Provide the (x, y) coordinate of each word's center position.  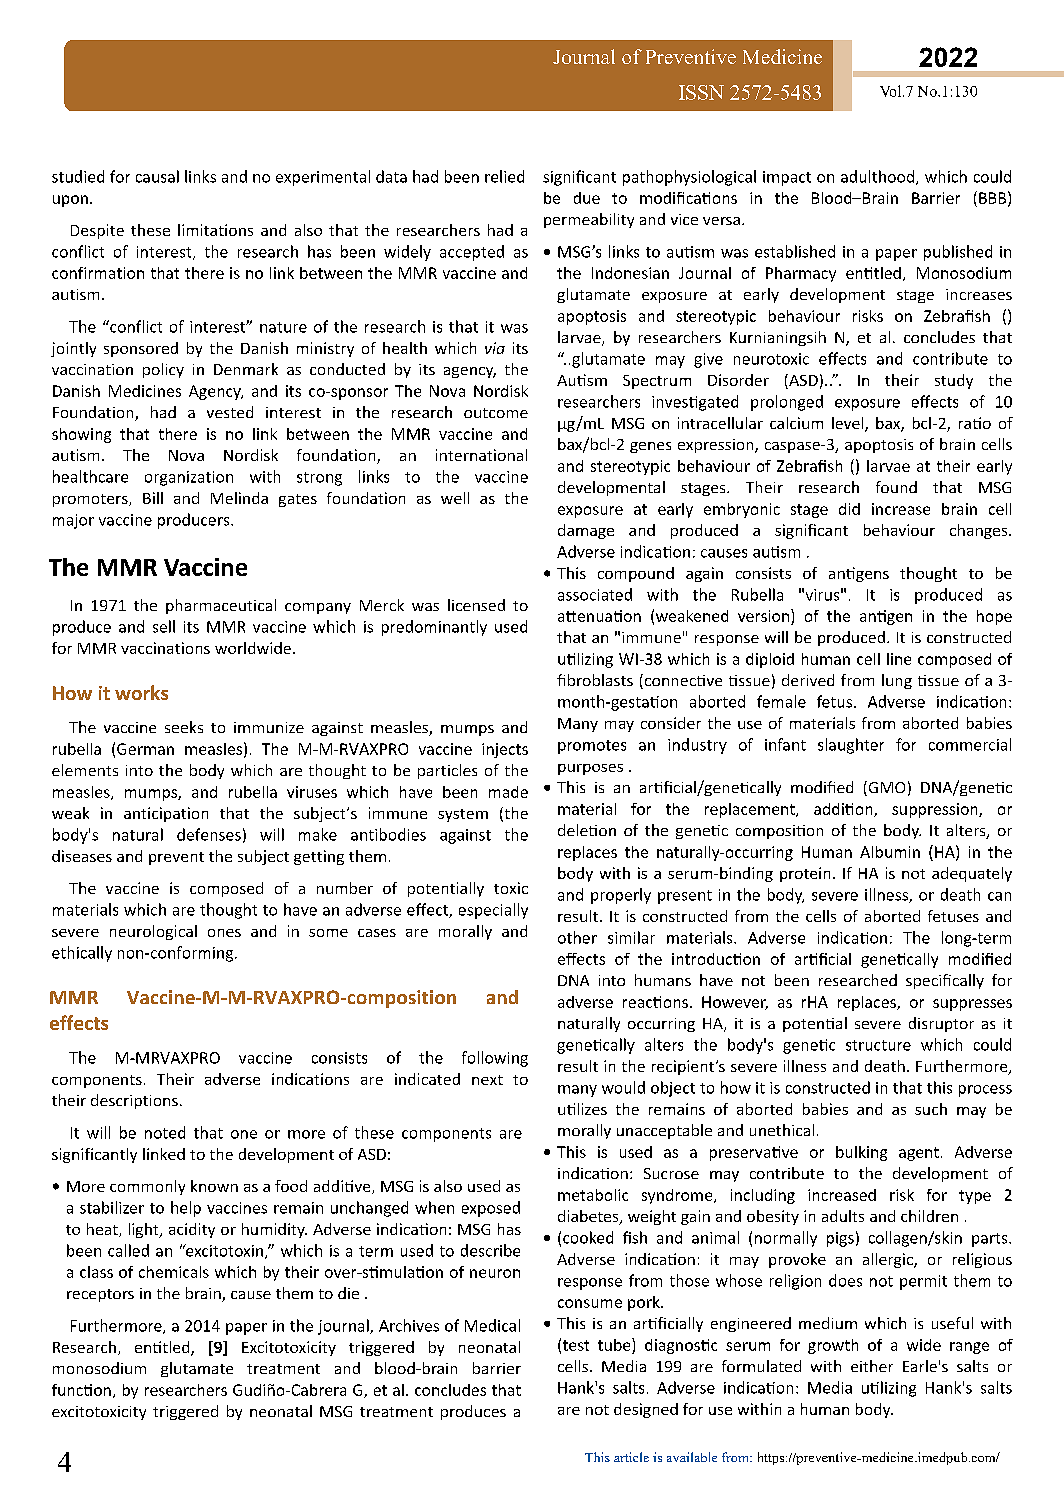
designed (646, 1410)
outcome (496, 413)
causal (157, 176)
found (896, 487)
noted (165, 1132)
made (508, 792)
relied (504, 176)
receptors (100, 1295)
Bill (153, 498)
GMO (885, 788)
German (145, 749)
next (487, 1080)
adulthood (877, 176)
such (931, 1109)
